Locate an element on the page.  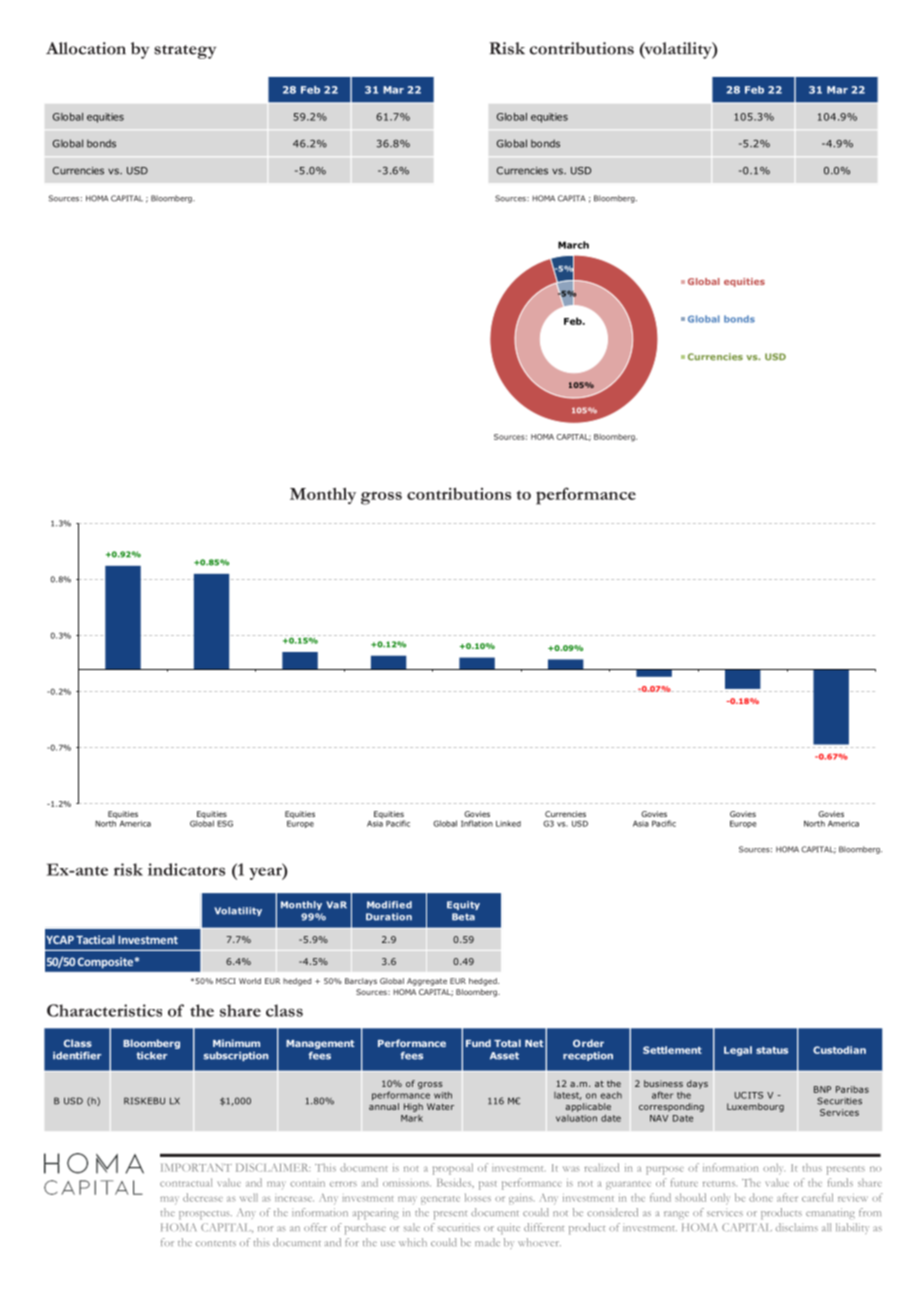
strategy is located at coordinates (185, 52).
